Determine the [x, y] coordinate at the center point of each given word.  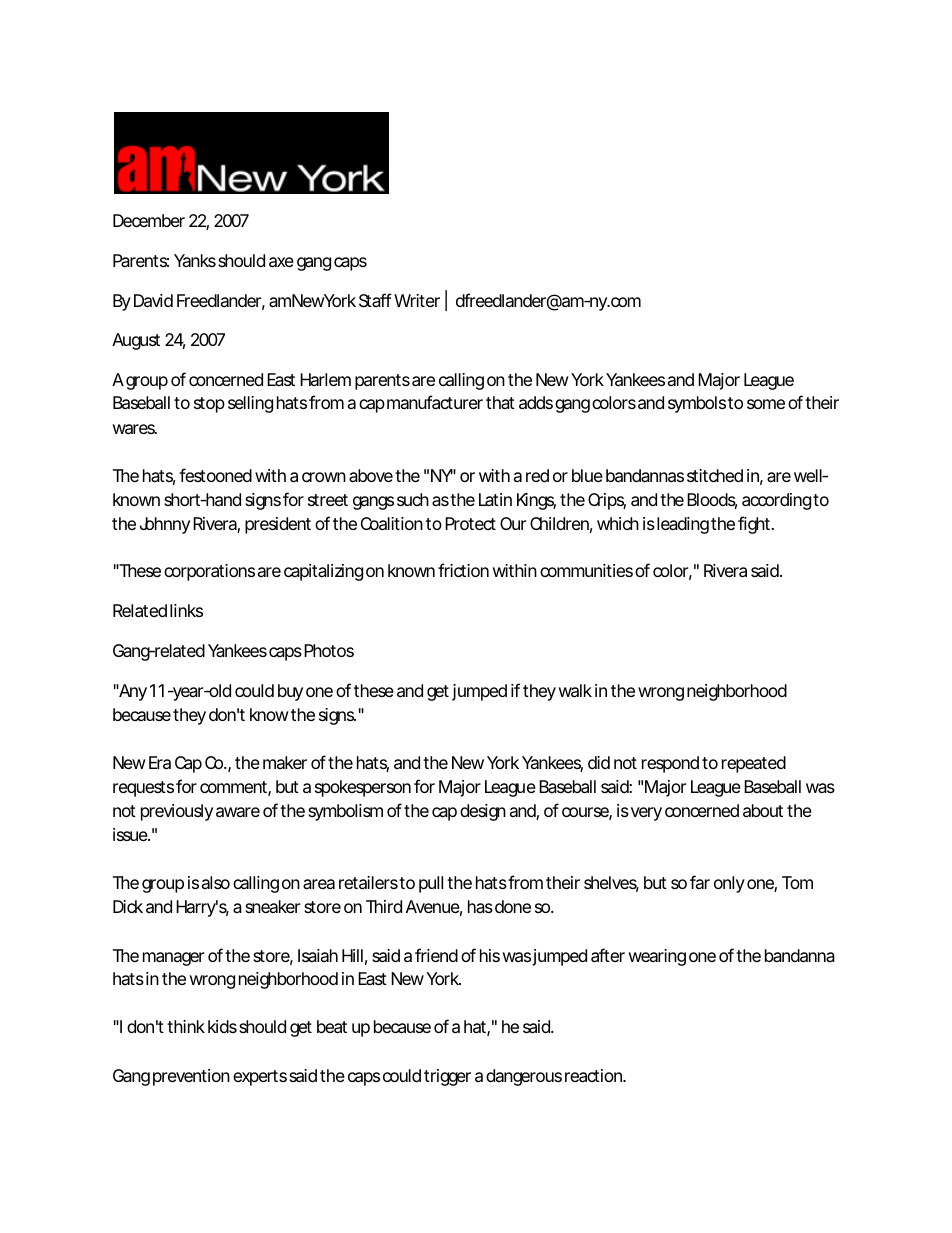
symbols [697, 404]
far [700, 882]
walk [575, 691]
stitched [715, 475]
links [186, 610]
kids [222, 1026]
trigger [447, 1077]
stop [209, 405]
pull [431, 884]
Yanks [195, 260]
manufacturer [435, 402]
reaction [593, 1076]
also [216, 882]
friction [463, 570]
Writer [417, 300]
